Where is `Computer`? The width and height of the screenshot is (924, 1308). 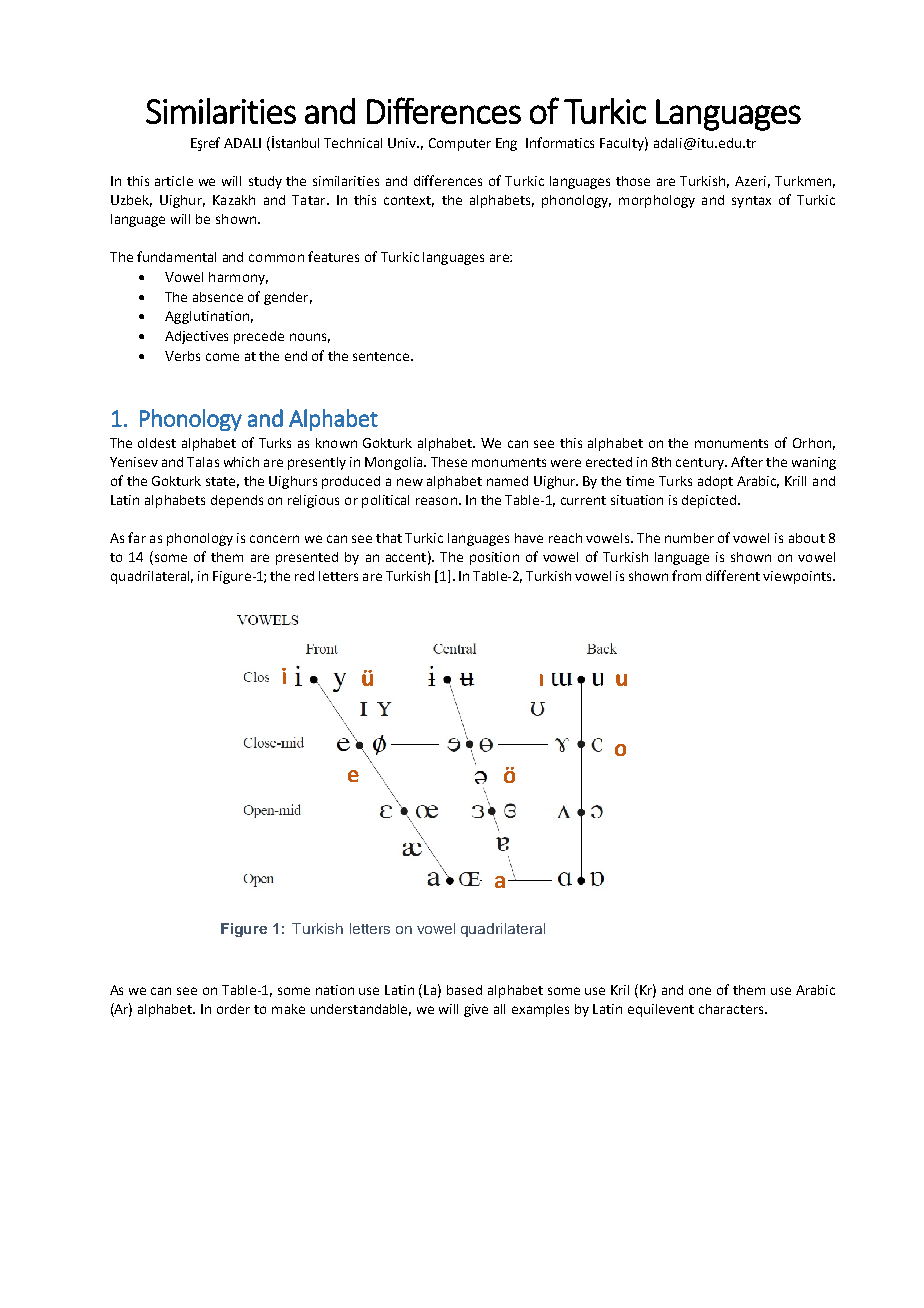 Computer is located at coordinates (460, 144).
